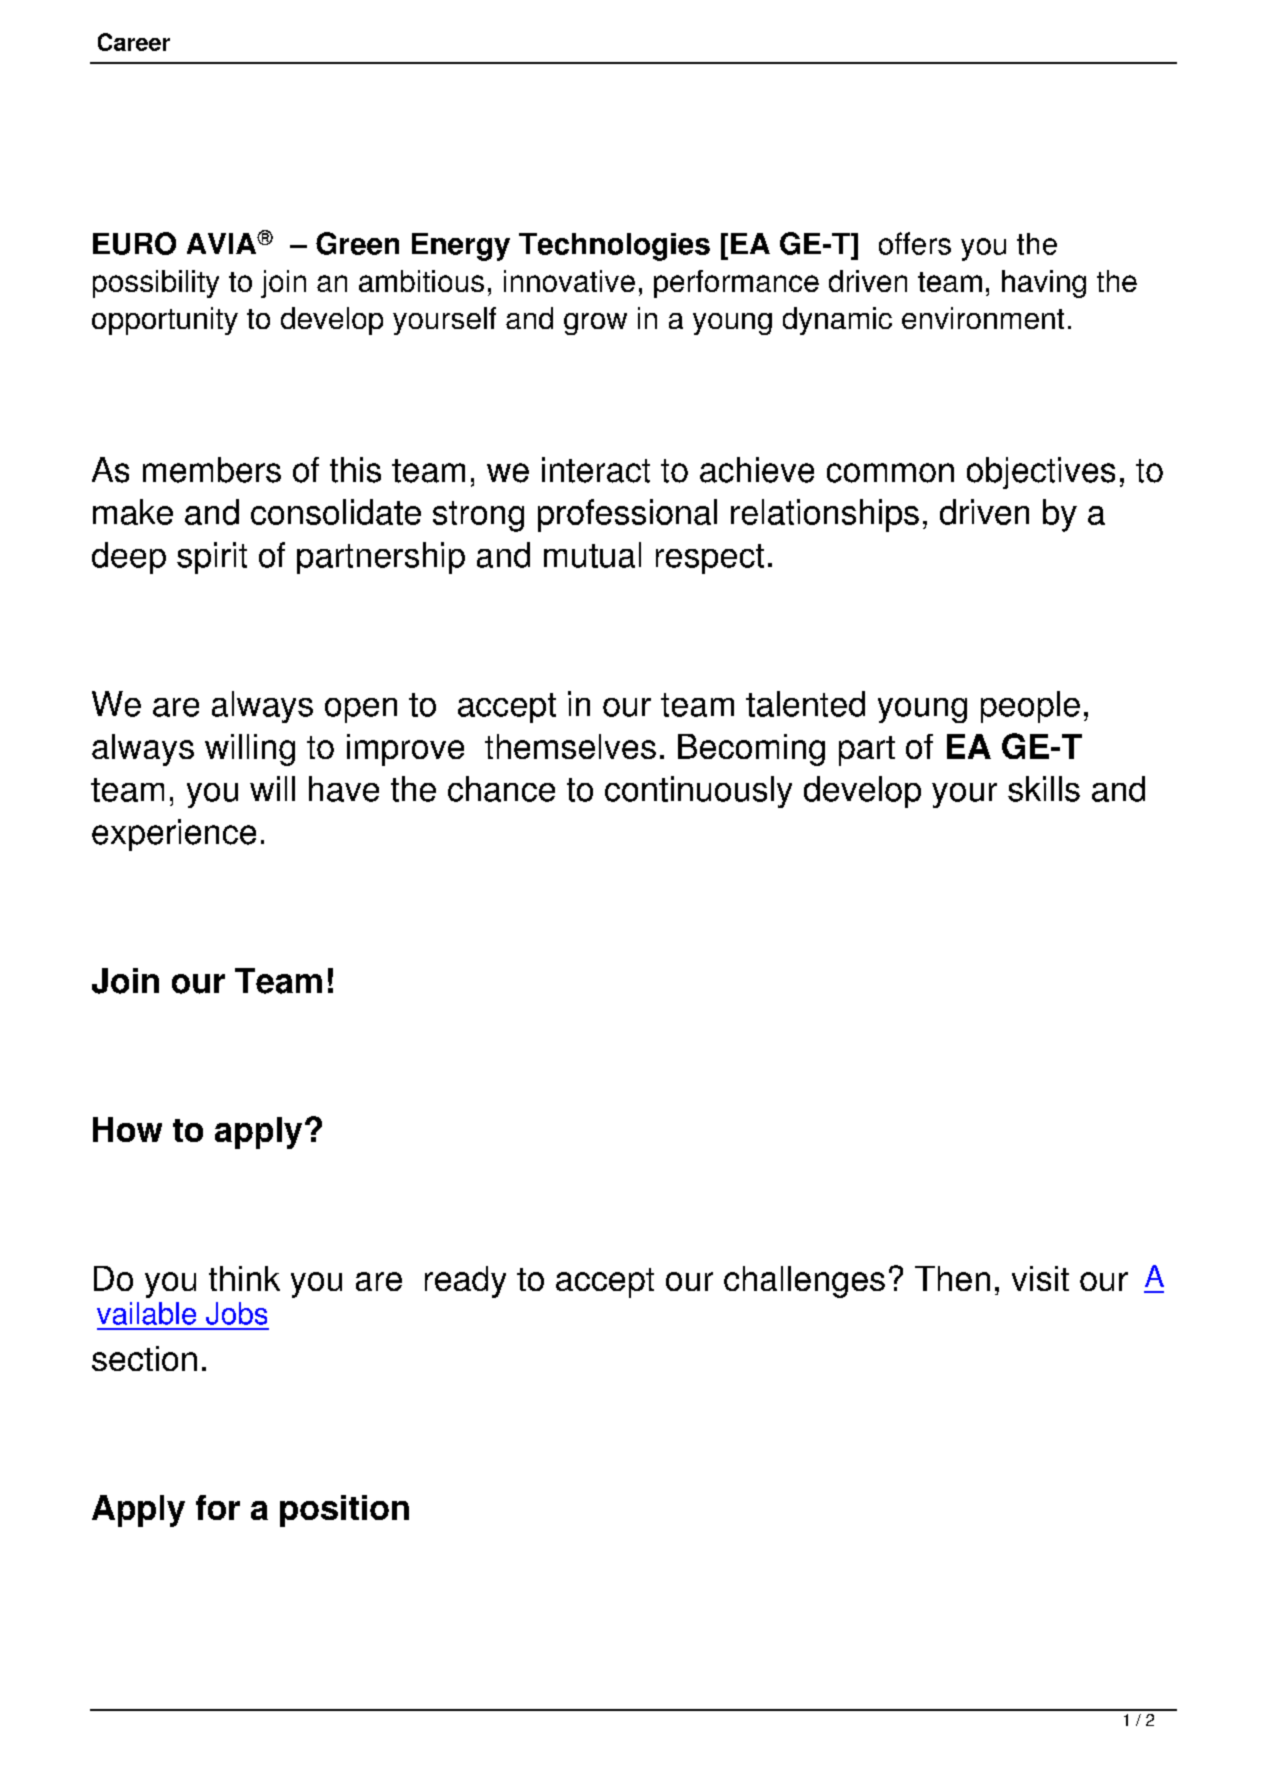 Image resolution: width=1267 pixels, height=1792 pixels. What do you see at coordinates (570, 746) in the screenshot?
I see `themselves` at bounding box center [570, 746].
